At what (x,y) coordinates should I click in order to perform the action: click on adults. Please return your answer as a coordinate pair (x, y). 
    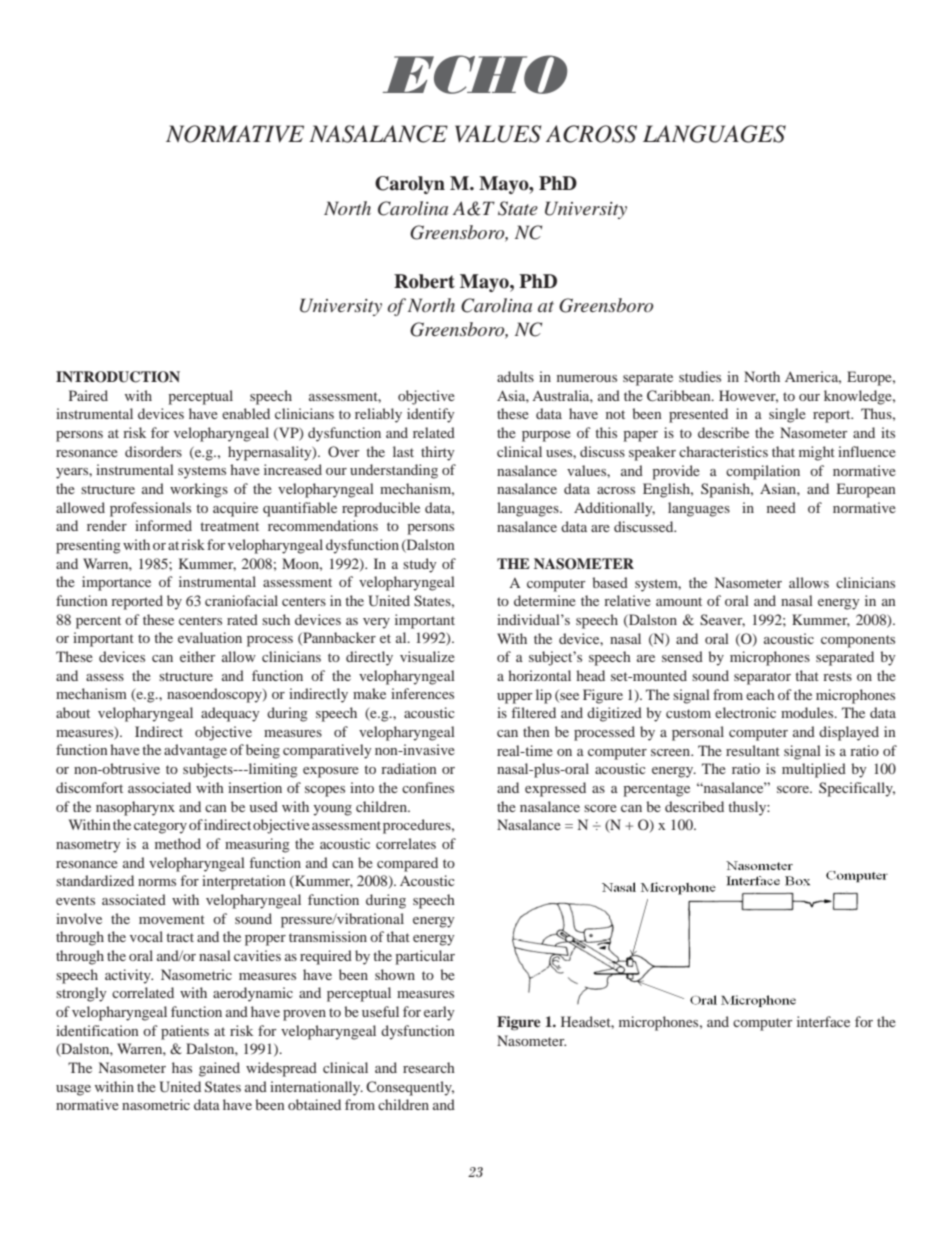
    Looking at the image, I should click on (515, 376).
